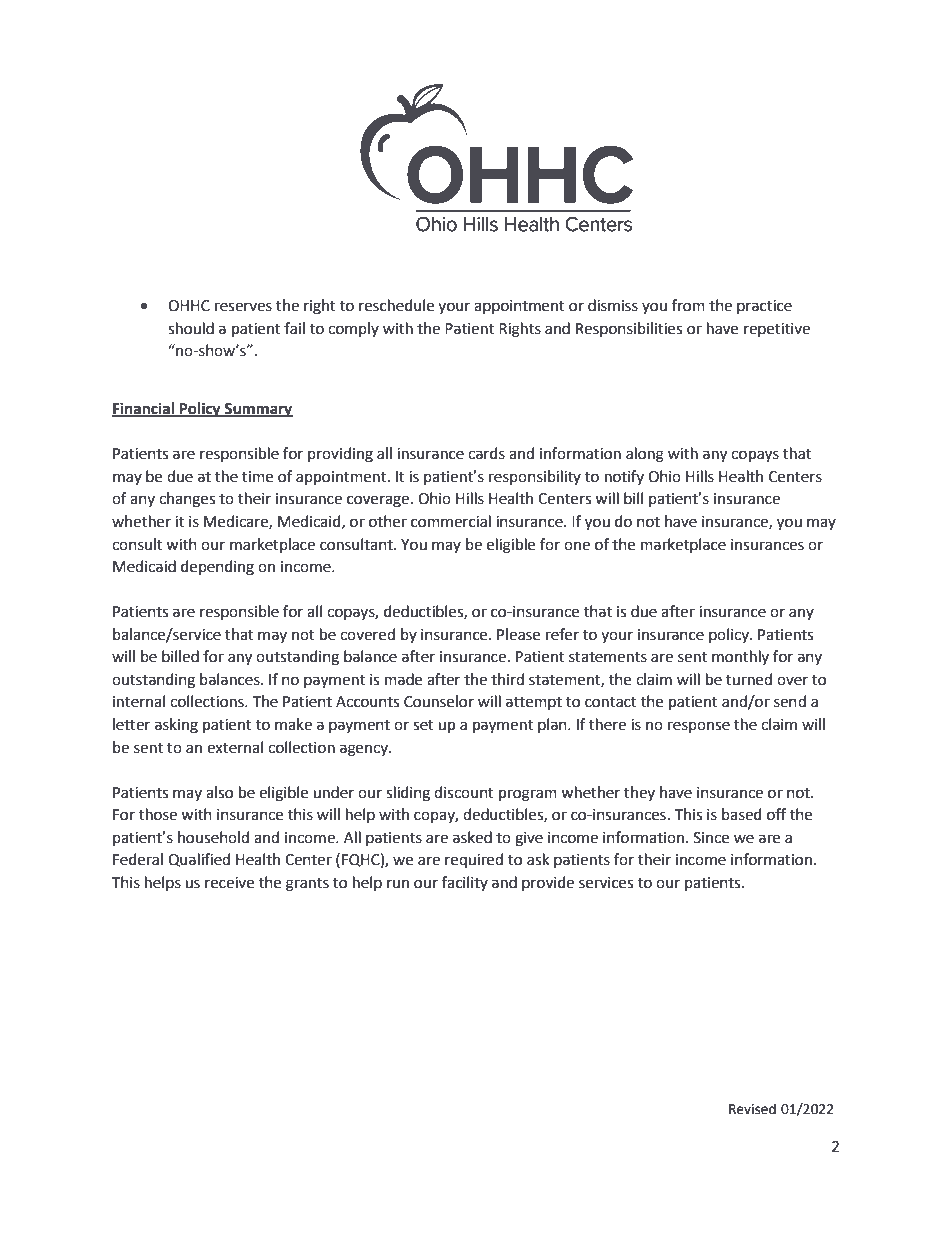  What do you see at coordinates (688, 305) in the document?
I see `from` at bounding box center [688, 305].
